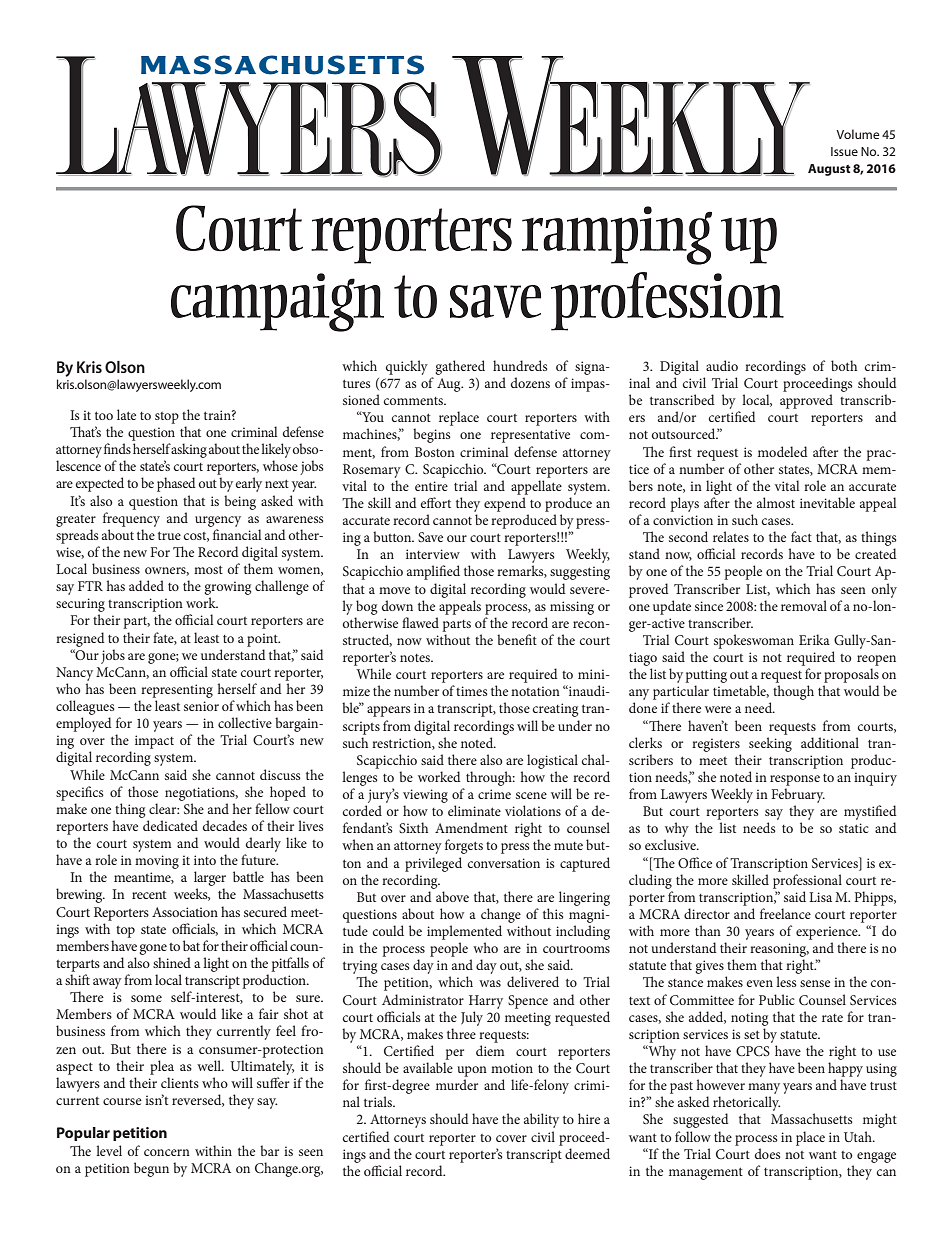 The width and height of the document is (952, 1233). What do you see at coordinates (167, 1152) in the document?
I see `concern` at bounding box center [167, 1152].
